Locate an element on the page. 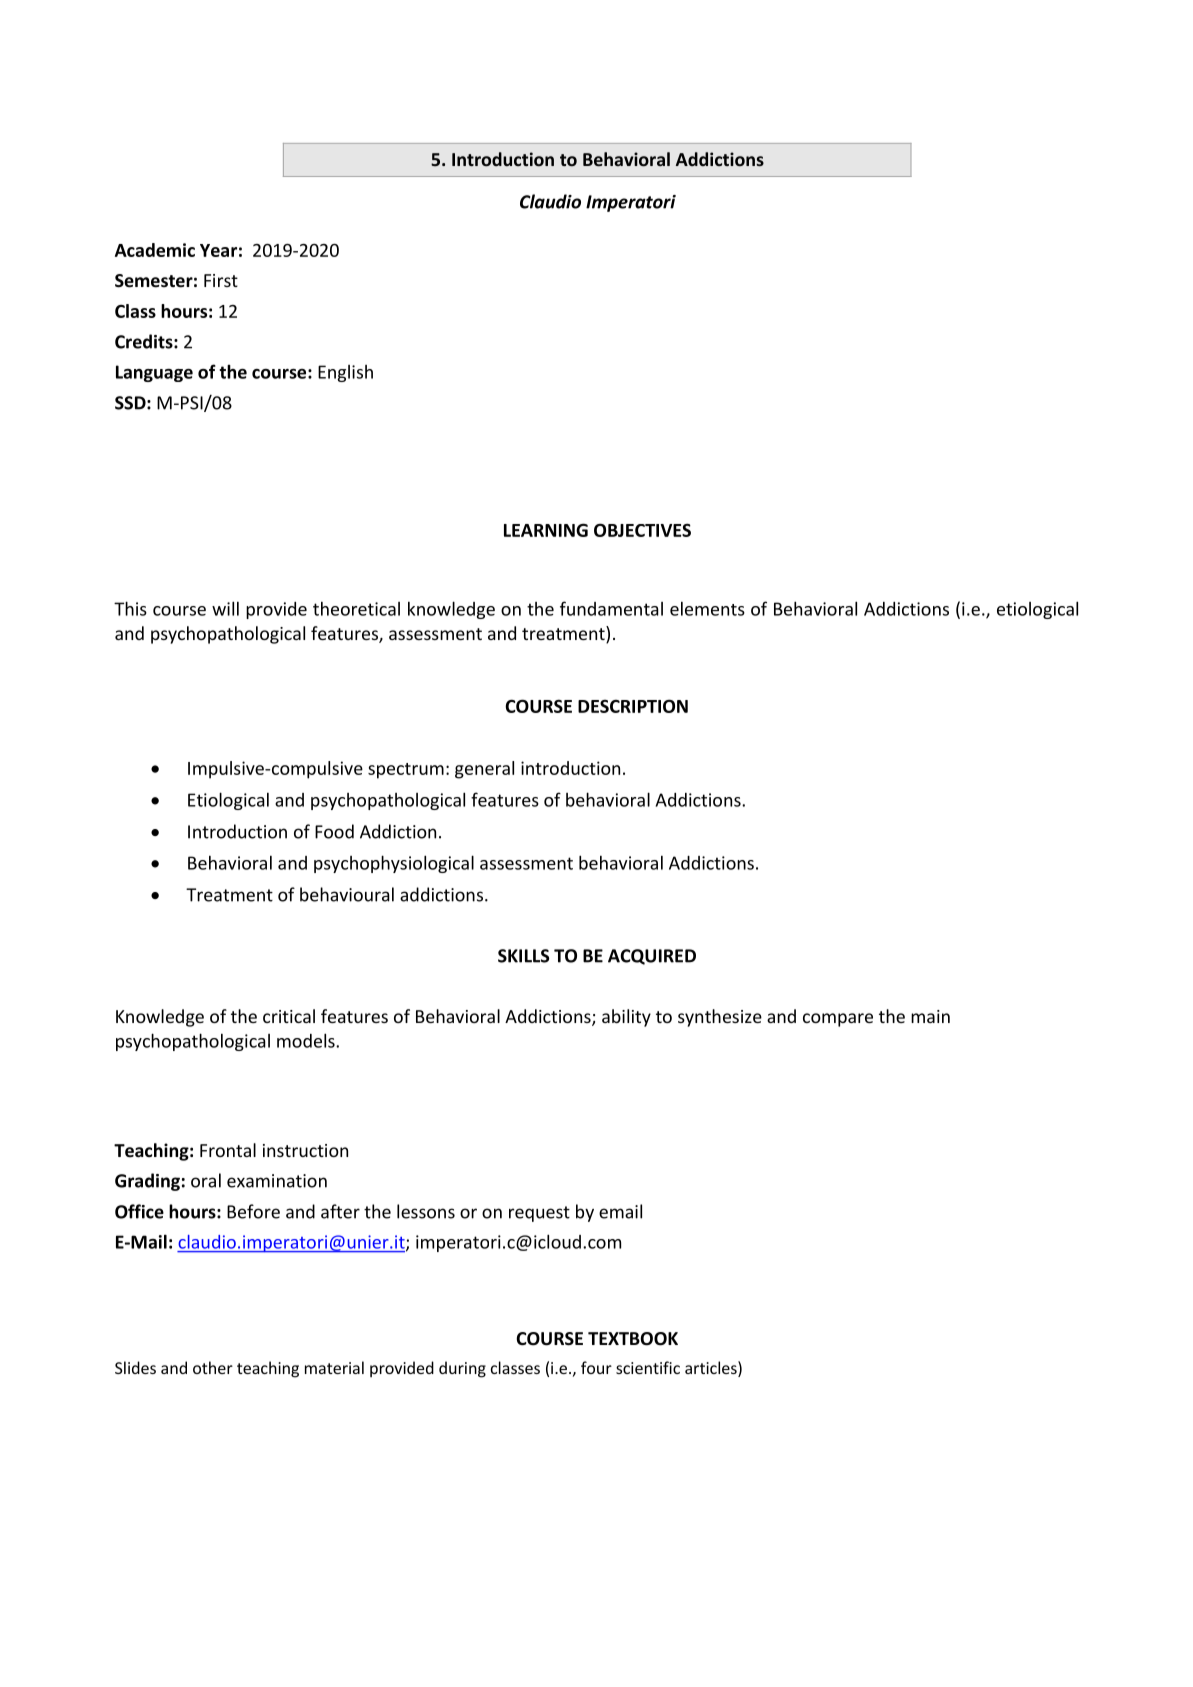 The height and width of the document is (1687, 1193). Food is located at coordinates (334, 831).
